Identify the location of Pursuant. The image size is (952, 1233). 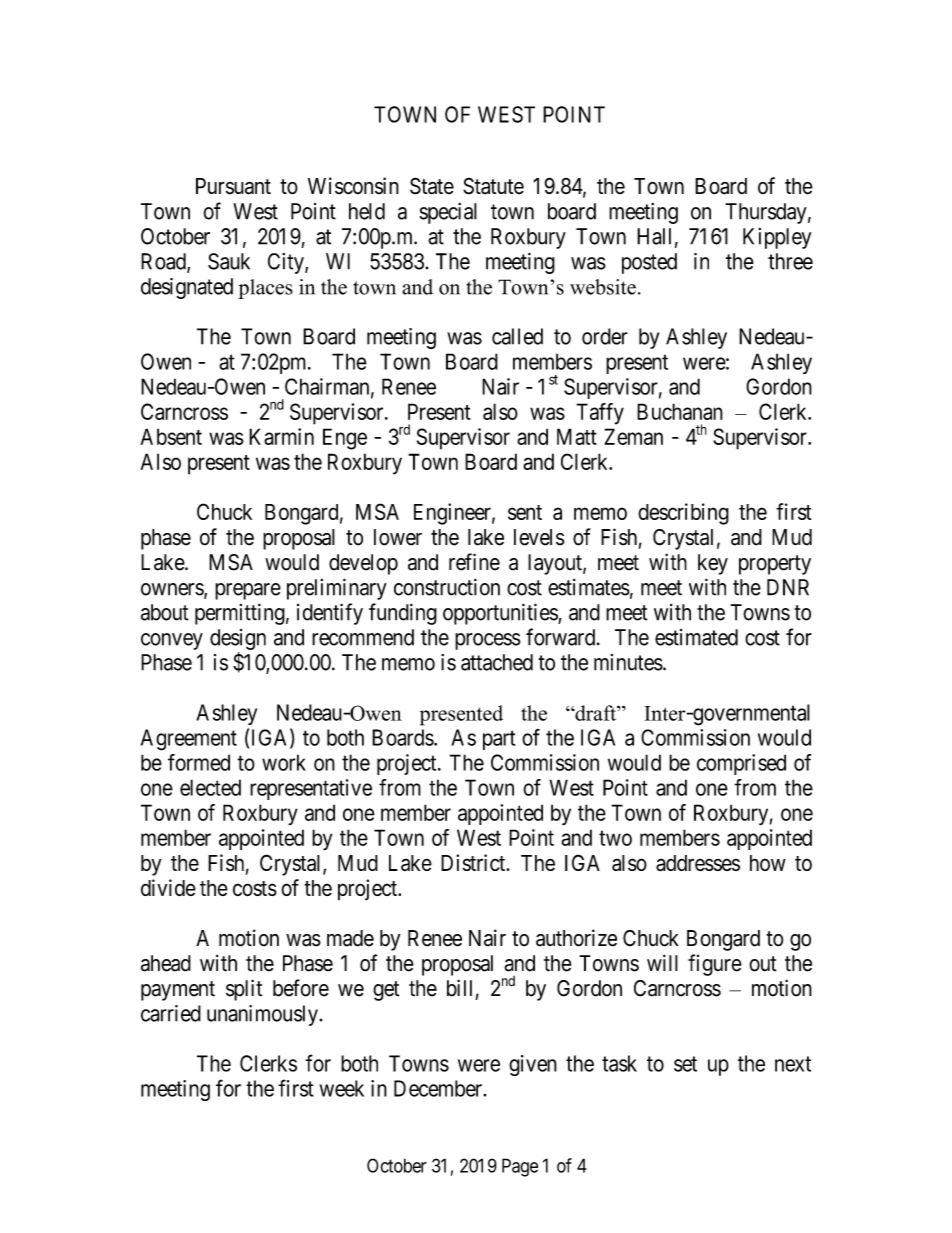
(233, 186).
